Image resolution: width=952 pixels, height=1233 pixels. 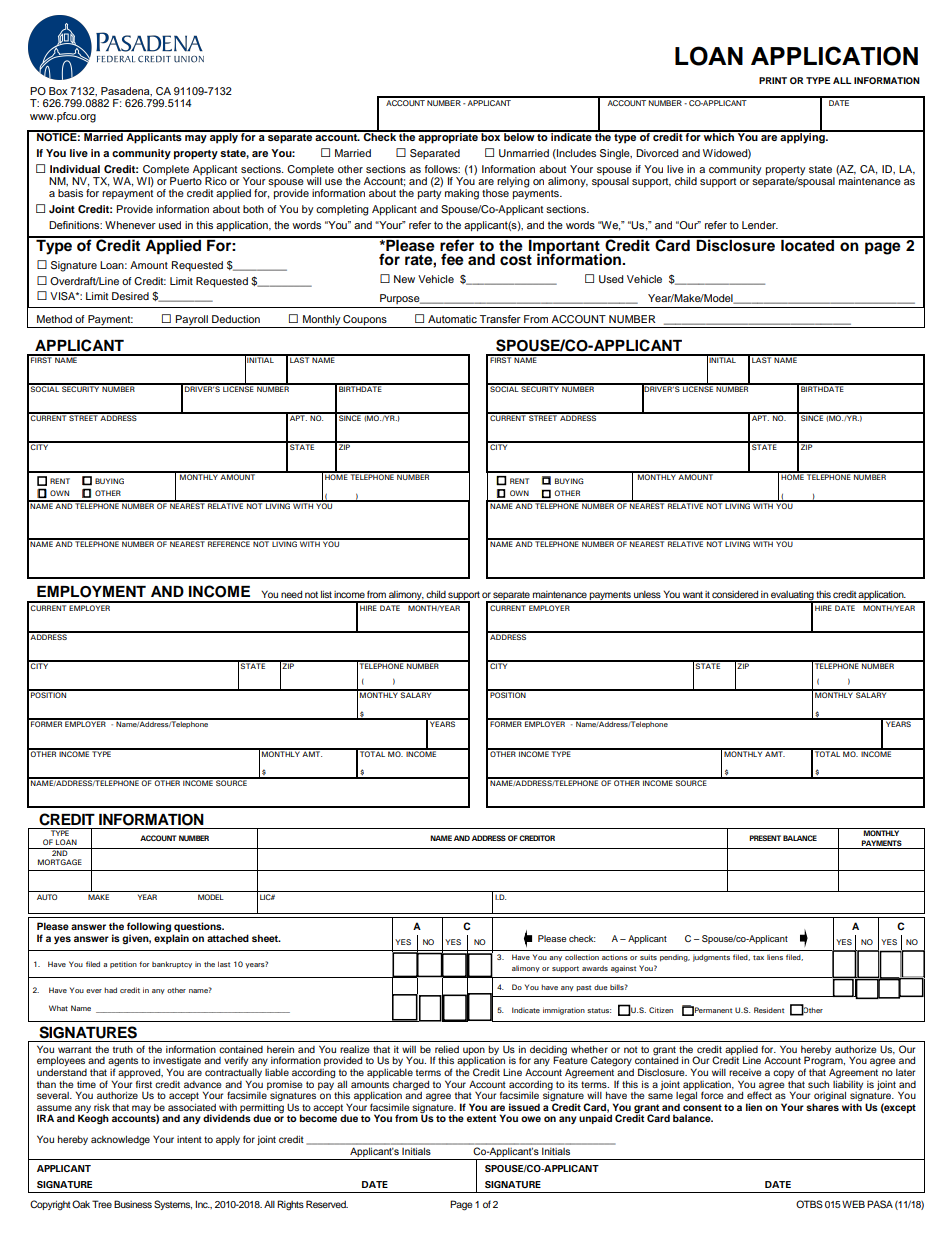 What do you see at coordinates (809, 1204) in the image?
I see `OTBS` at bounding box center [809, 1204].
